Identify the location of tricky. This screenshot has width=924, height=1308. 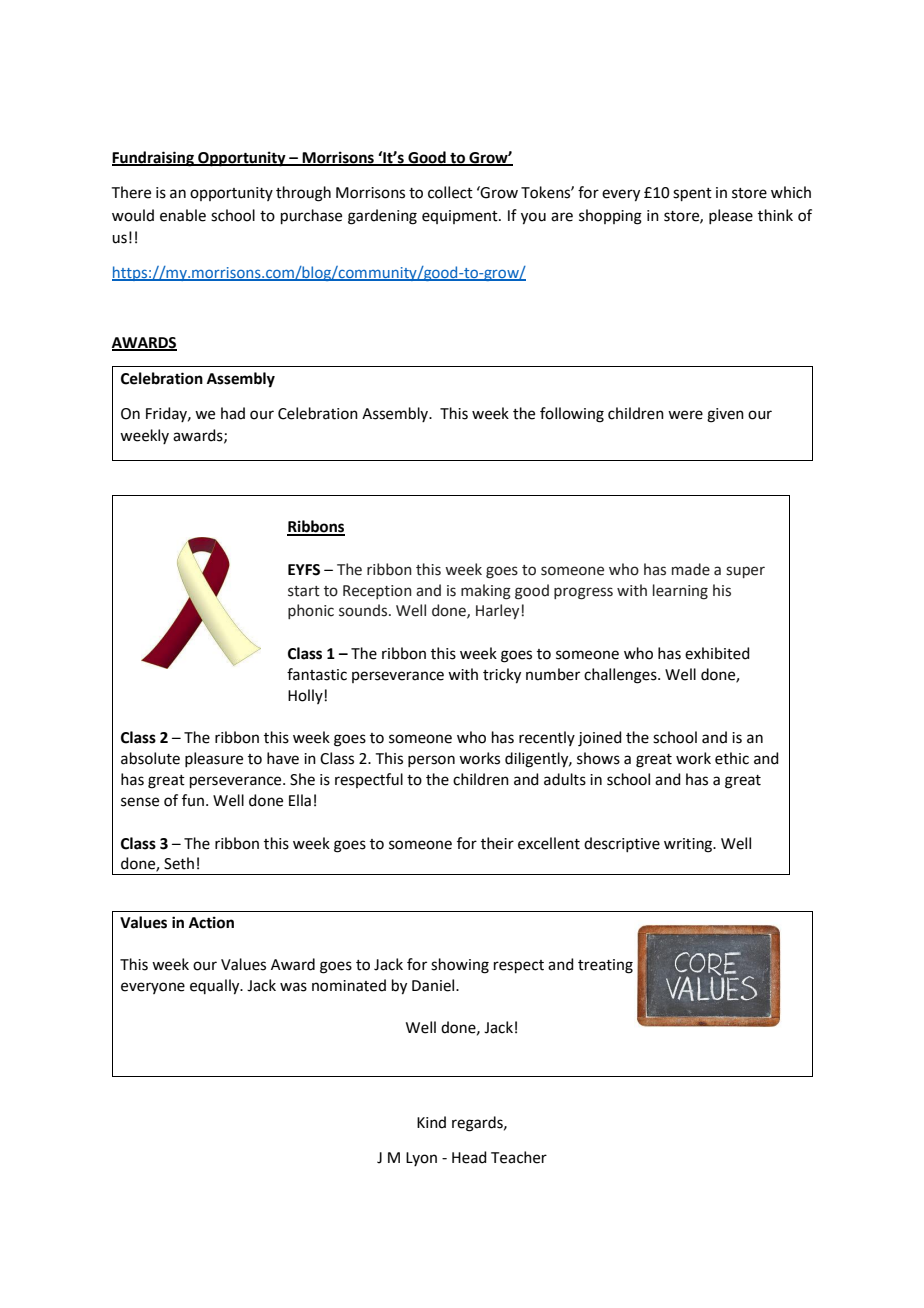
(502, 676).
